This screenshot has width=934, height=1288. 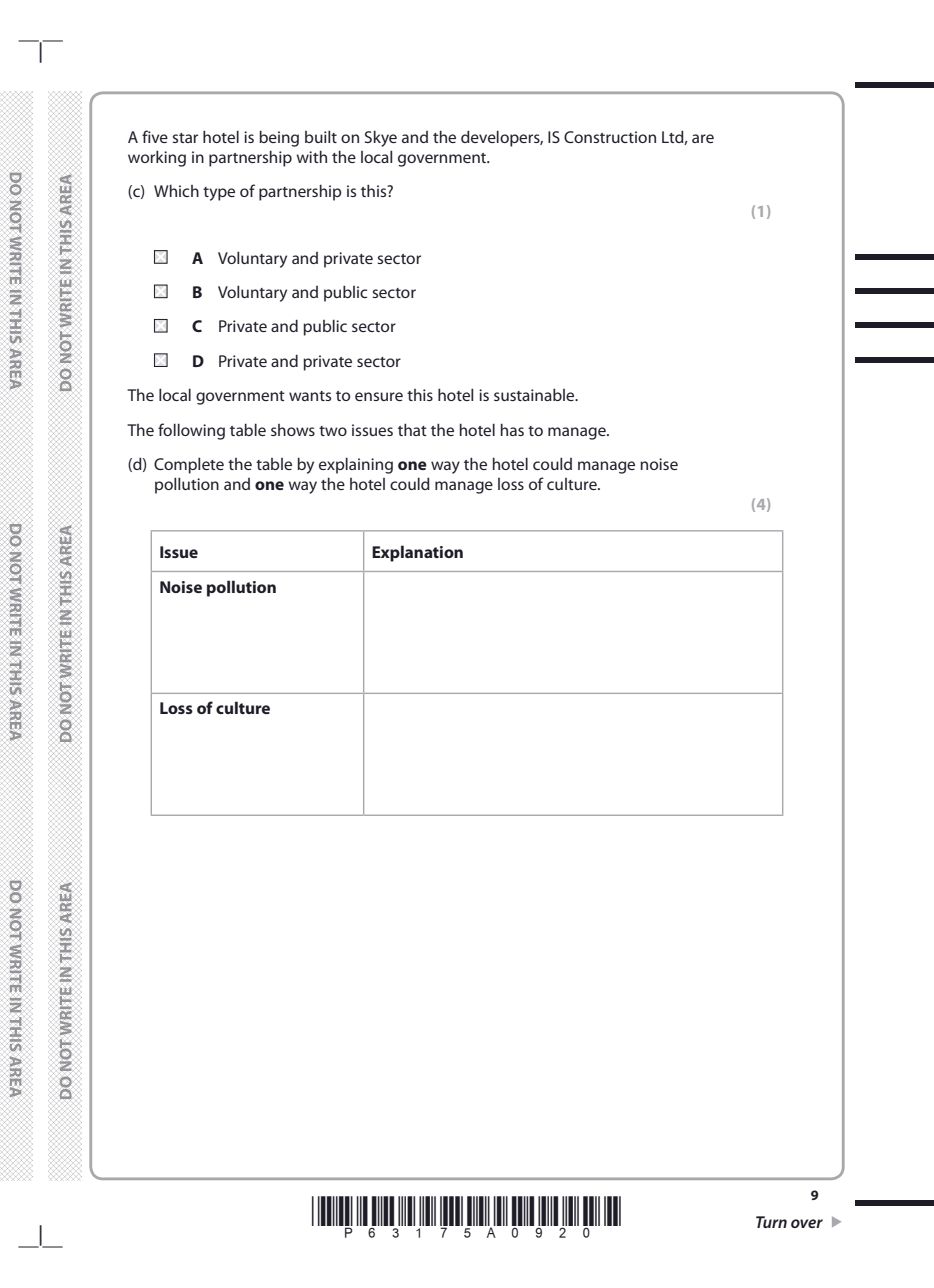 I want to click on Skye, so click(x=381, y=138).
